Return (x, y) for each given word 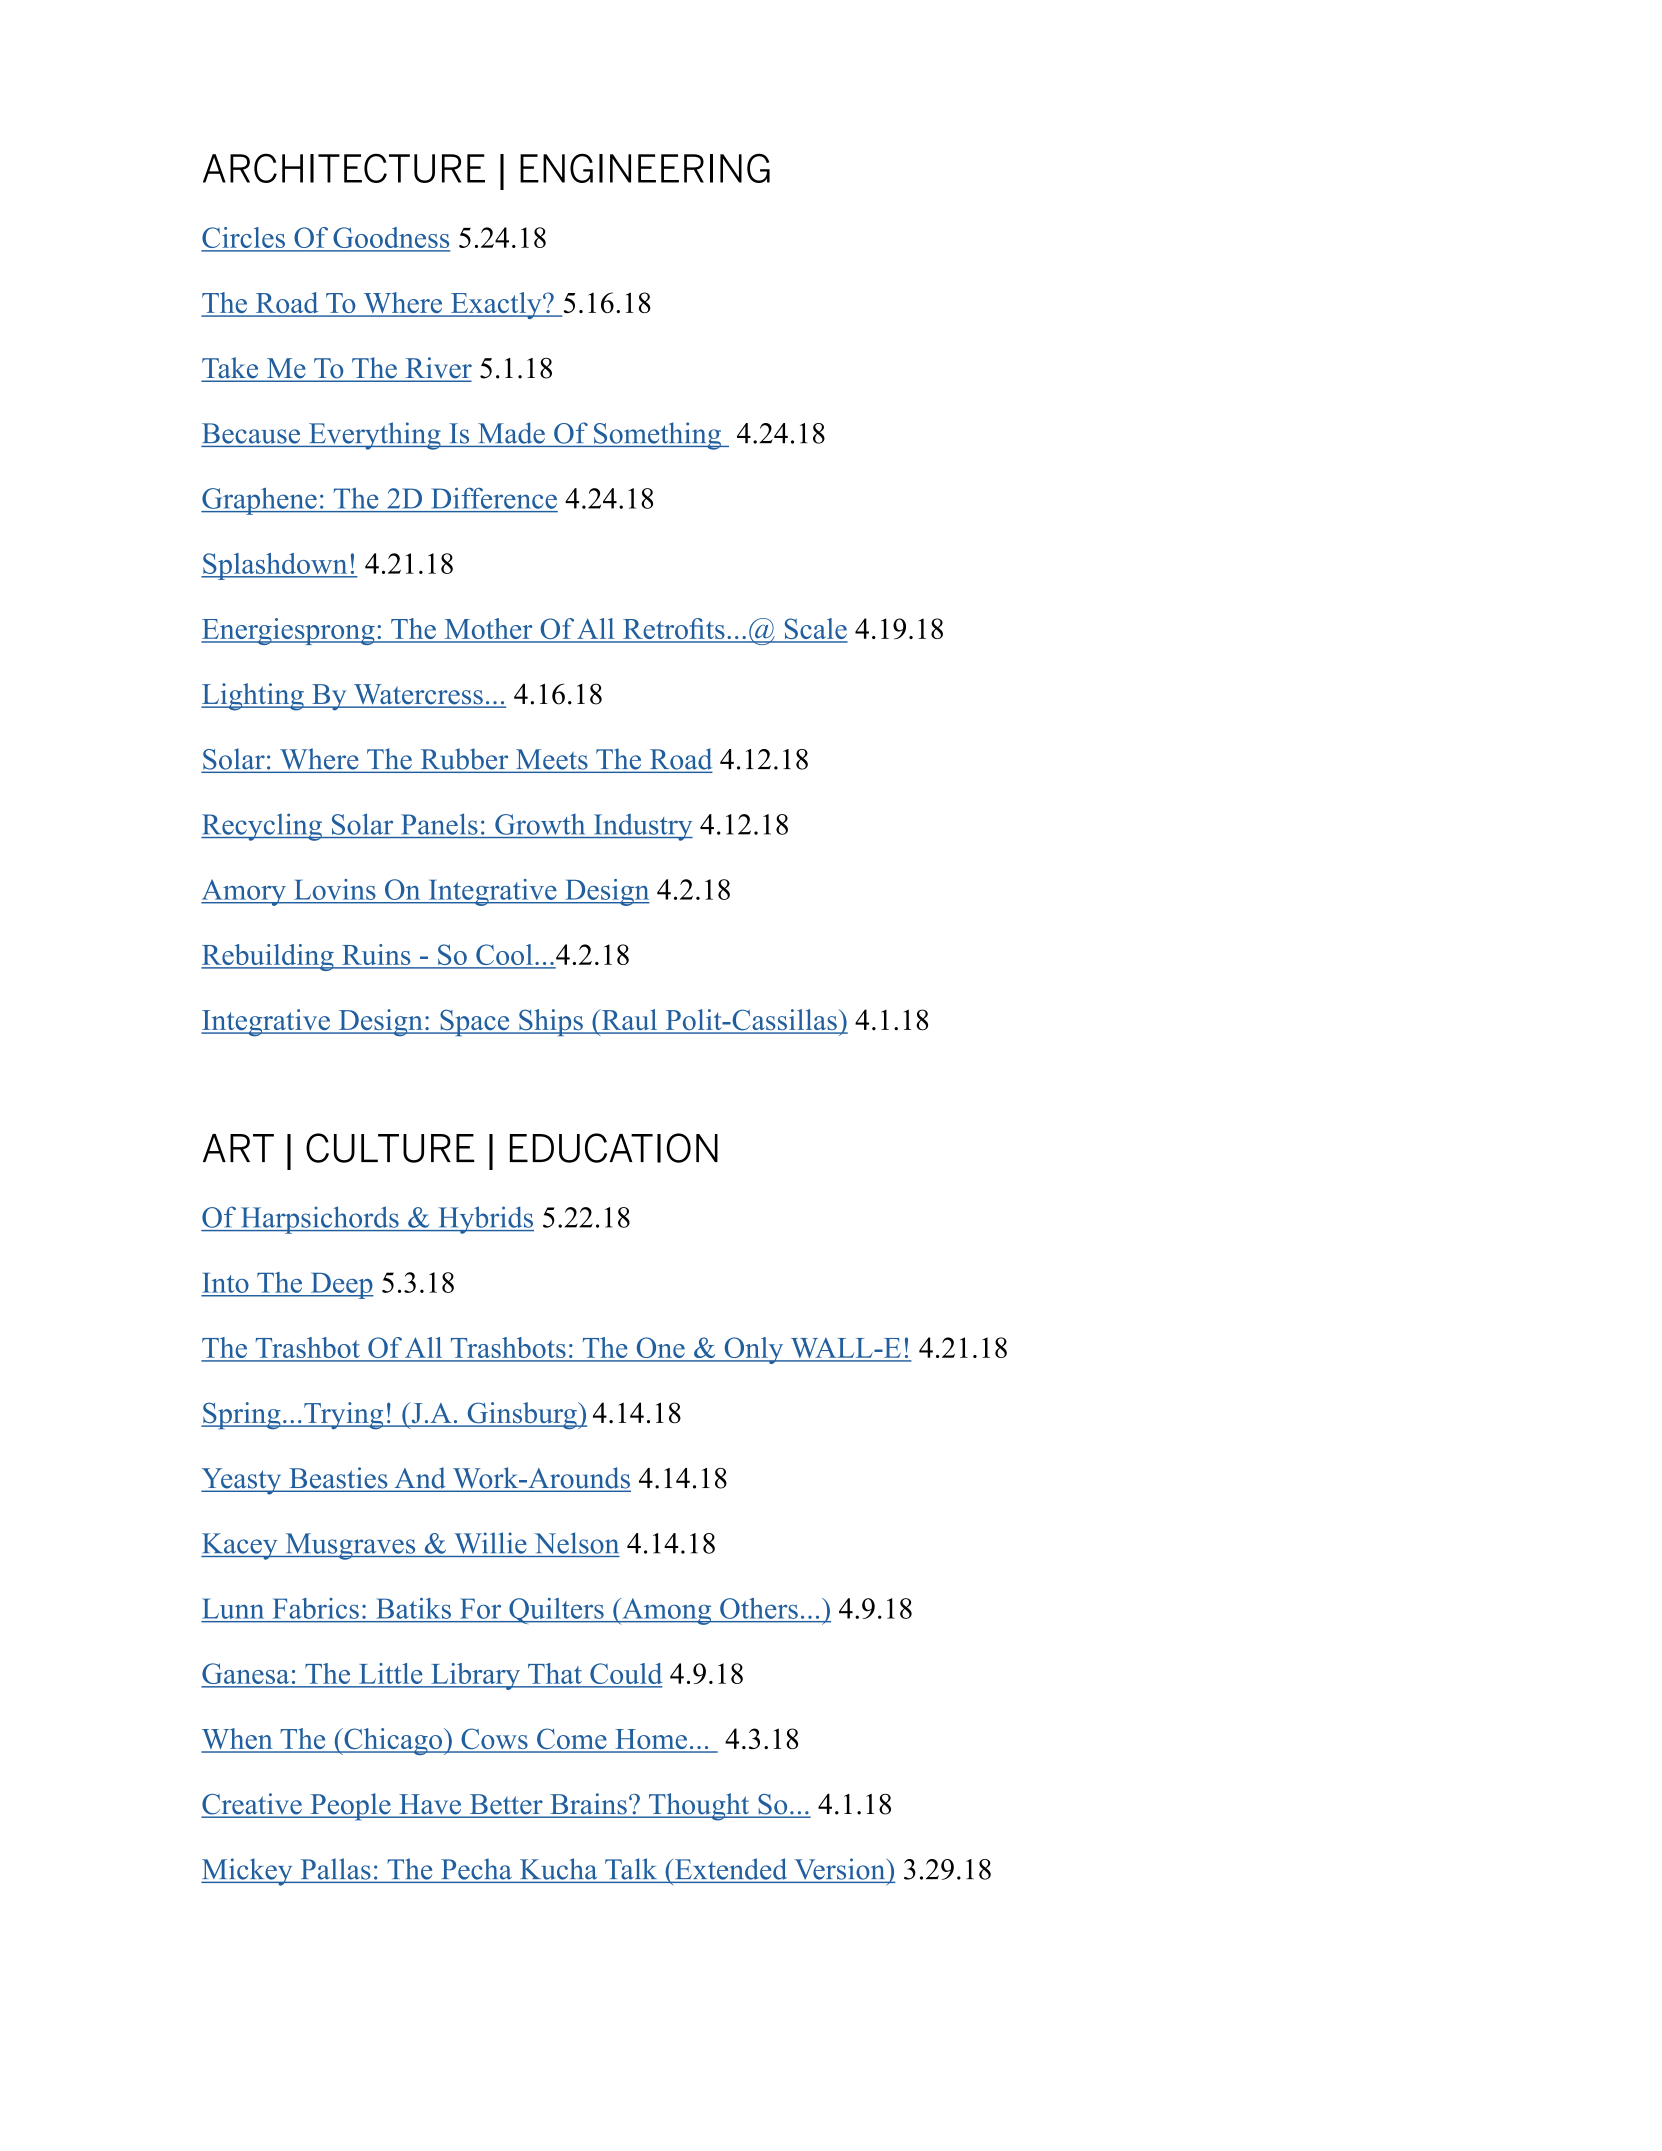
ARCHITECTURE (344, 168)
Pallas (336, 1869)
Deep (341, 1286)
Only (754, 1350)
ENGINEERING (645, 168)
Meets (552, 760)
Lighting (253, 697)
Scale (815, 630)
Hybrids (485, 1220)
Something (658, 436)
